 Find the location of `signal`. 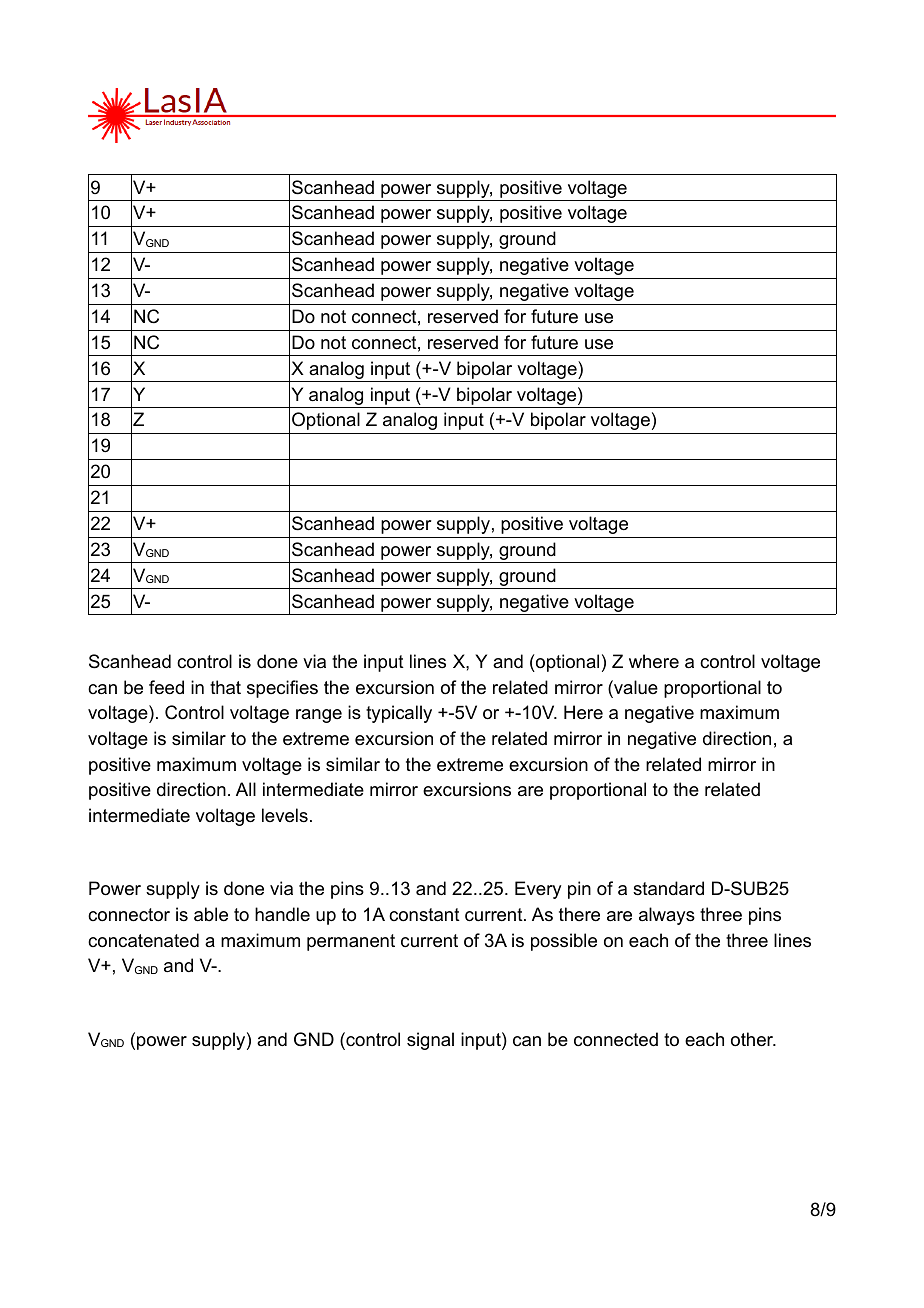

signal is located at coordinates (430, 1041).
